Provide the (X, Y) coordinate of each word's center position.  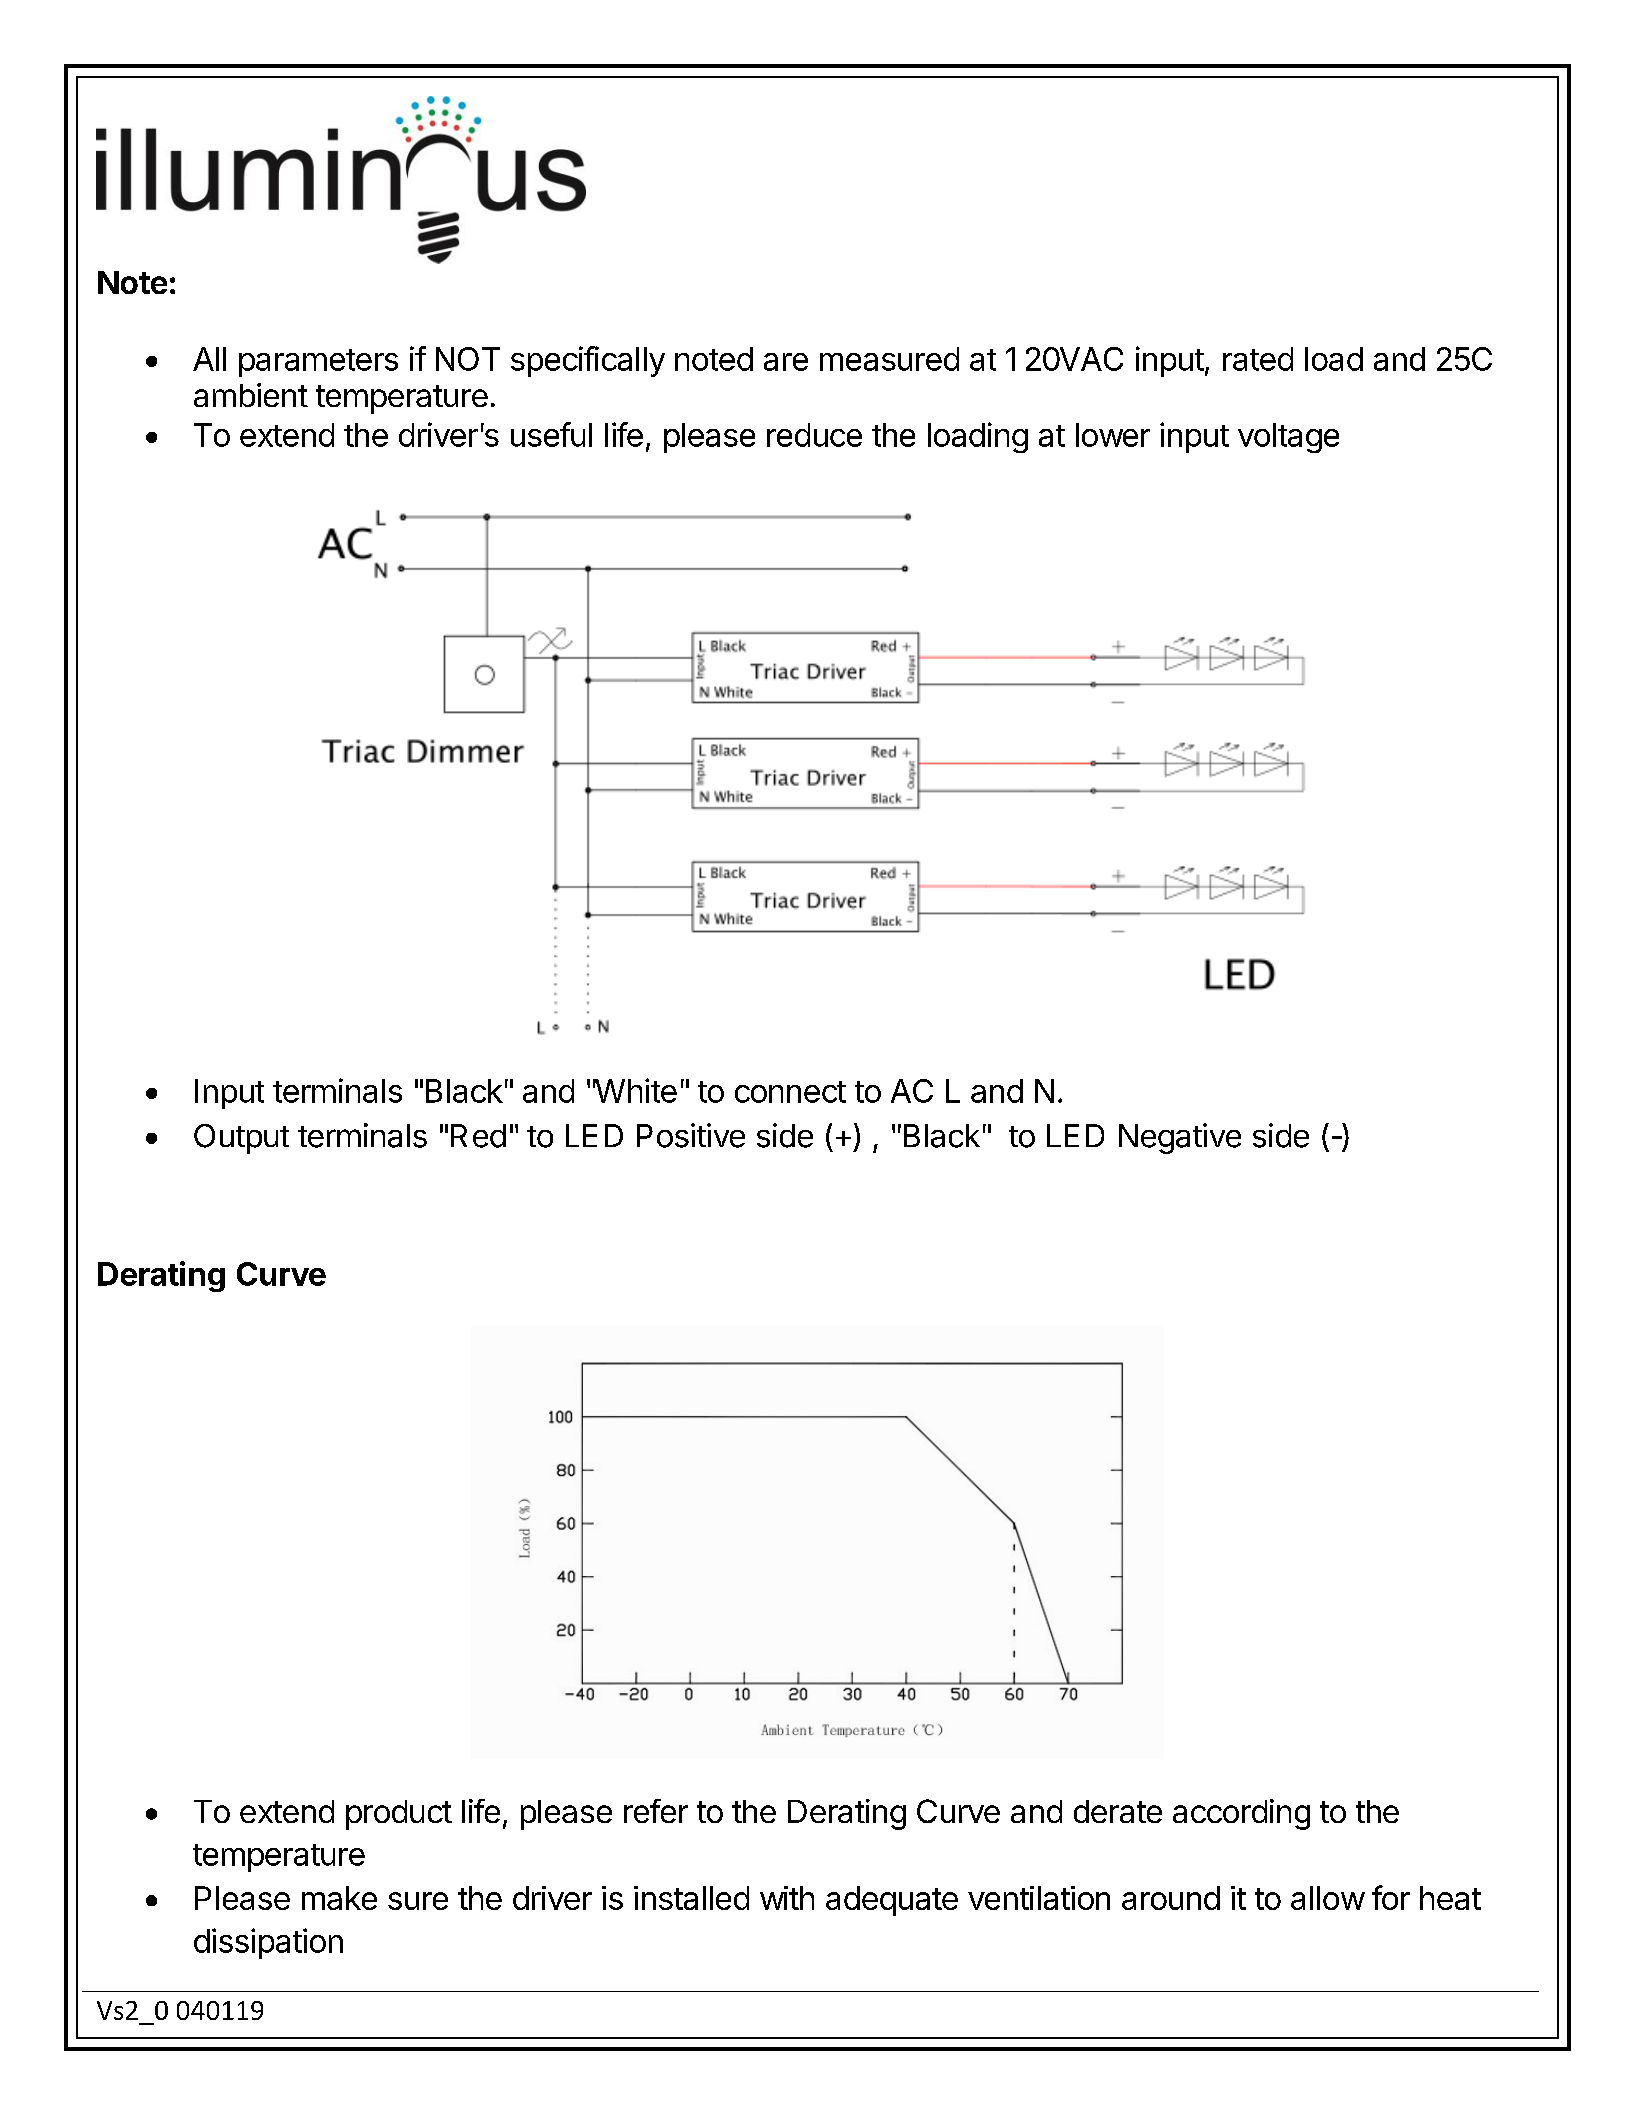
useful (551, 434)
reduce (814, 435)
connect (790, 1092)
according (1241, 1814)
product (399, 1815)
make (339, 1898)
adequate (892, 1901)
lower (1113, 435)
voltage (1288, 438)
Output (241, 1139)
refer (656, 1811)
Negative (1180, 1138)
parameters (318, 363)
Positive (691, 1135)
